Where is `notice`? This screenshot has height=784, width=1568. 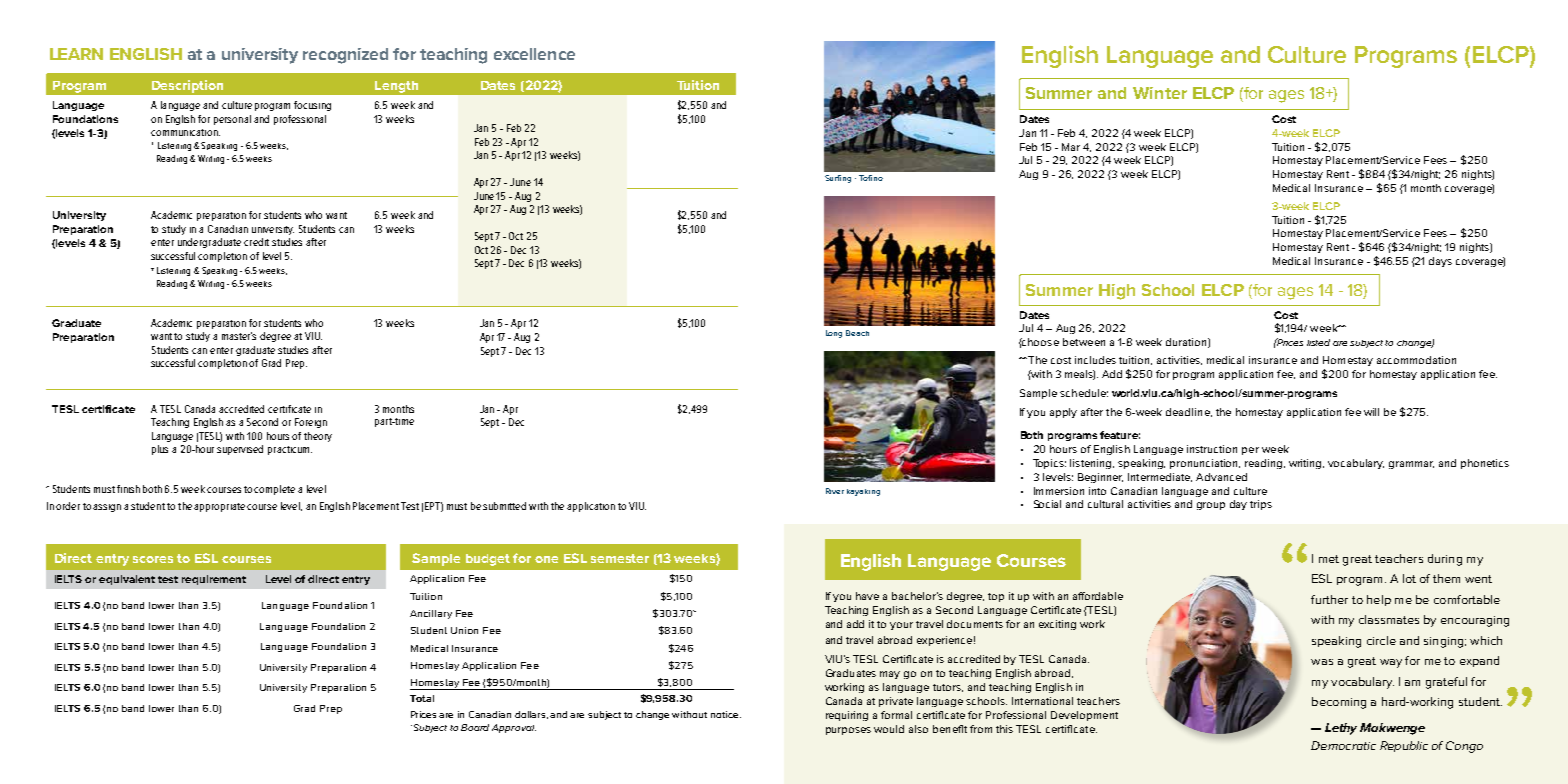 notice is located at coordinates (726, 714).
